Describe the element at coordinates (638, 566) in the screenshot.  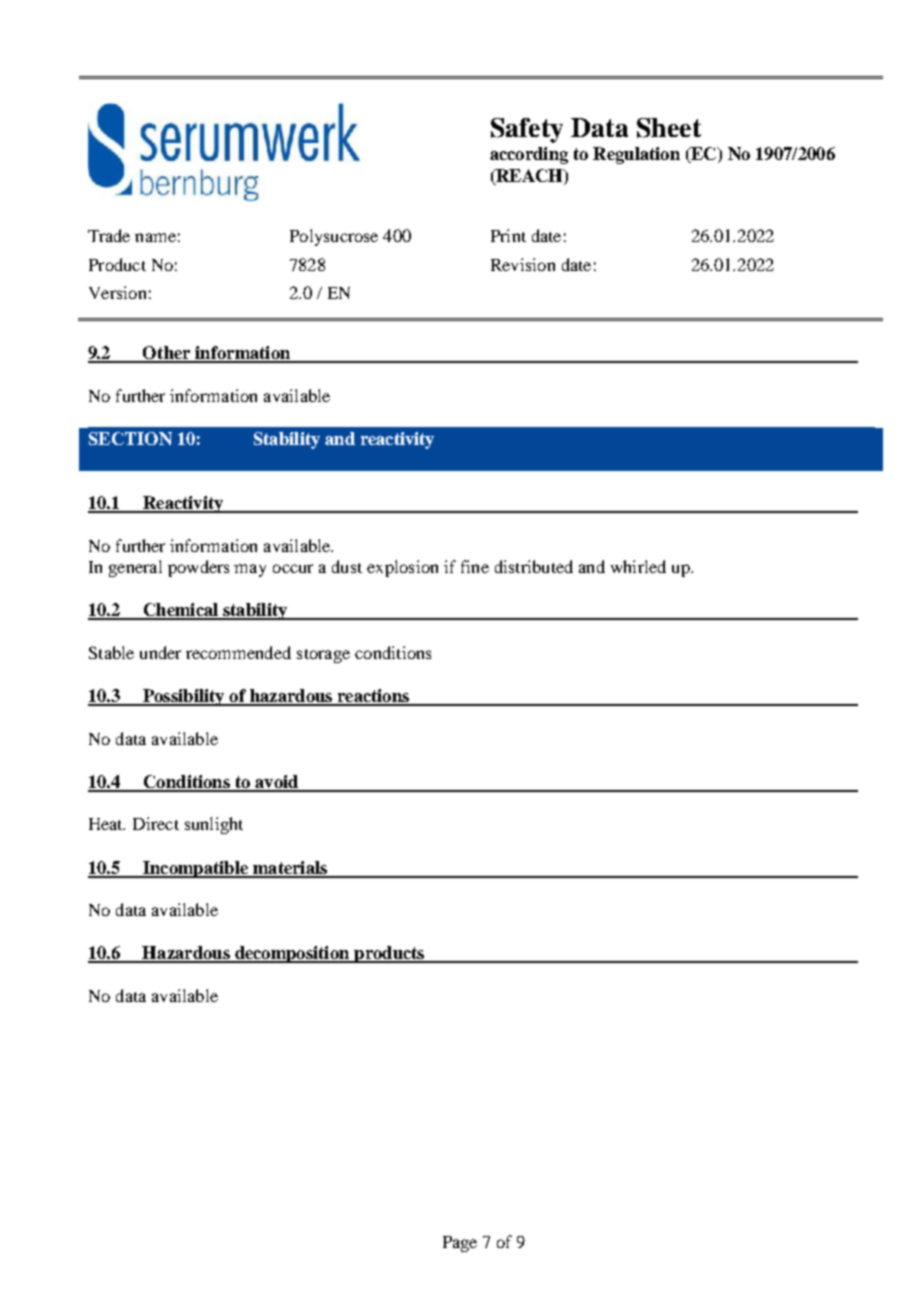
I see `whirled` at that location.
